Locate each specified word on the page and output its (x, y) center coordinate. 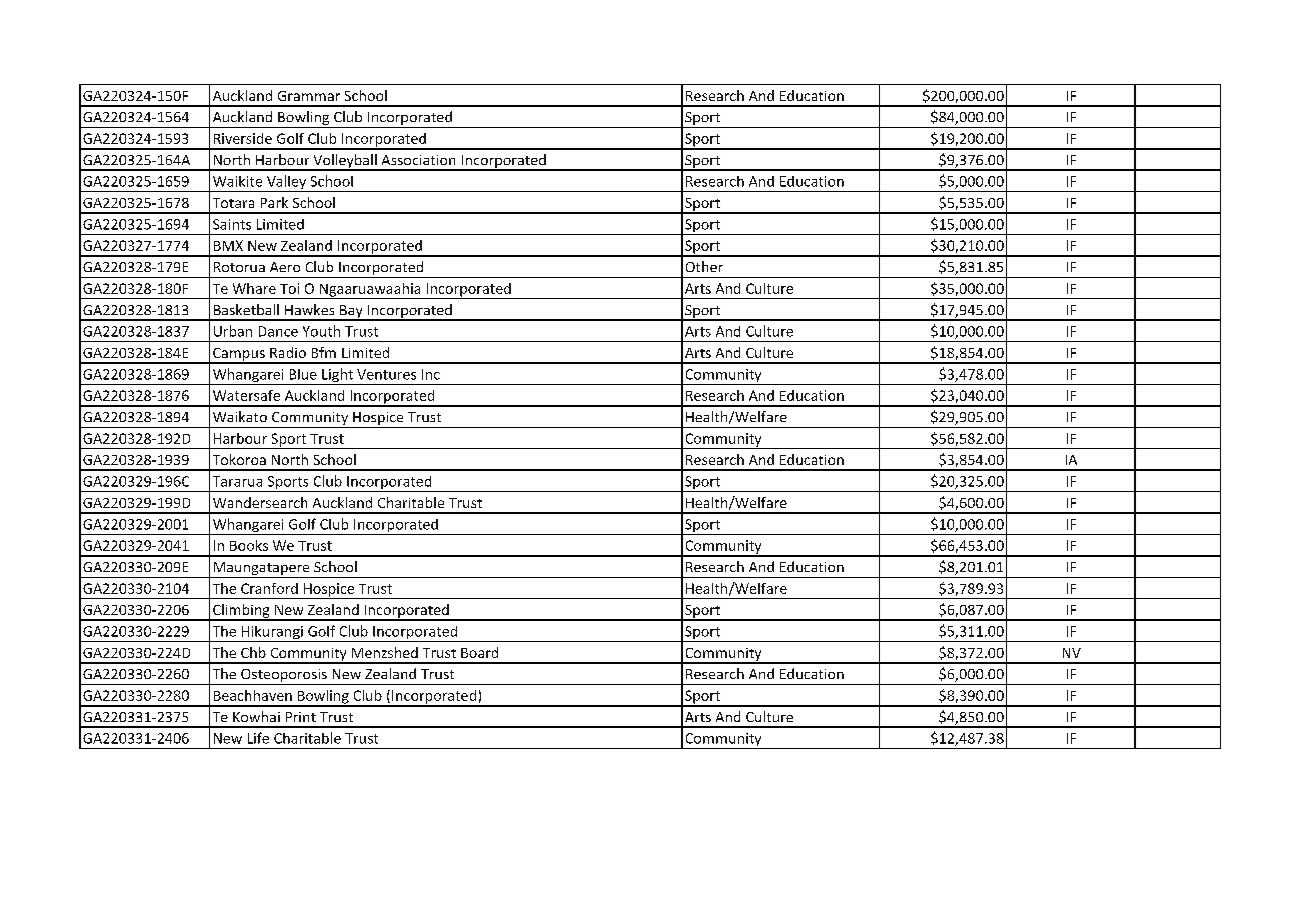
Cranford (269, 588)
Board (479, 652)
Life (258, 738)
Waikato (240, 416)
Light (337, 376)
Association (418, 160)
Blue (303, 374)
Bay (351, 312)
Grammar (309, 96)
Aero (285, 267)
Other (704, 266)
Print (301, 717)
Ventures (386, 374)
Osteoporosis (284, 677)
